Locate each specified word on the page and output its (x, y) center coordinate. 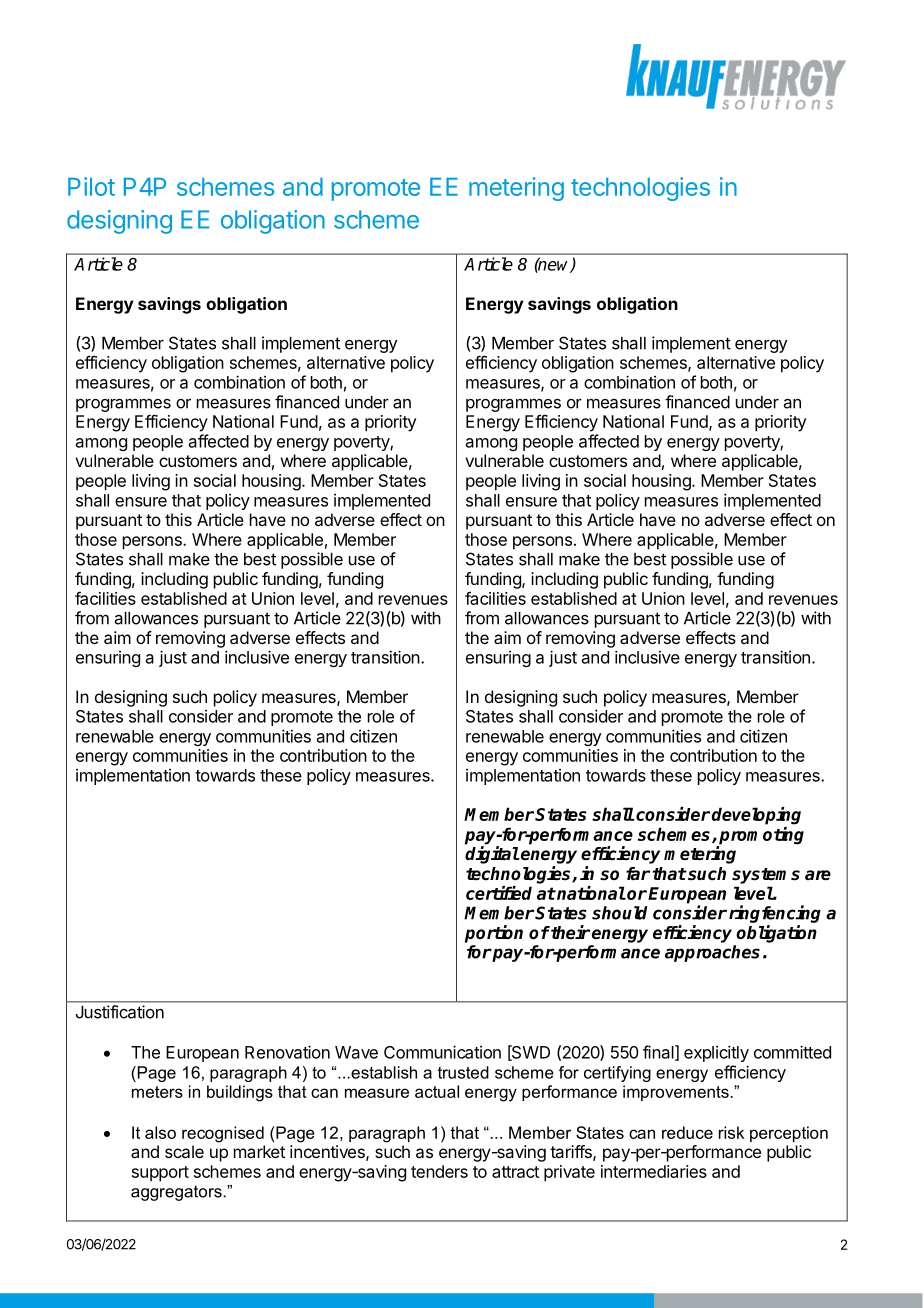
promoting (760, 837)
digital (492, 855)
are (818, 875)
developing (756, 816)
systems (766, 876)
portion (494, 934)
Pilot (91, 186)
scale (184, 1151)
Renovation (287, 1052)
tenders (439, 1171)
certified (499, 893)
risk (731, 1132)
